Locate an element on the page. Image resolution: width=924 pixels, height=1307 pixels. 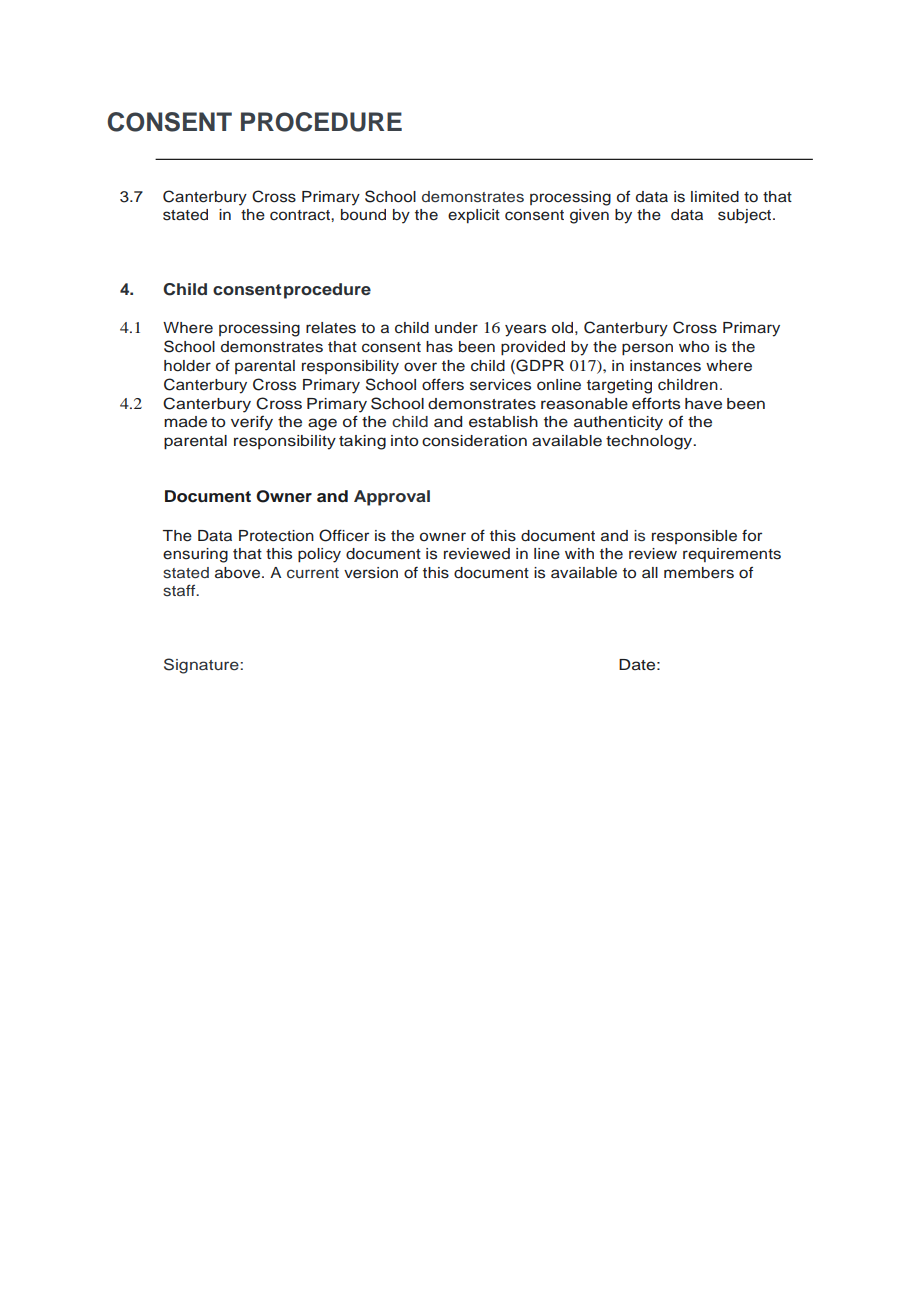
consideration is located at coordinates (474, 441).
